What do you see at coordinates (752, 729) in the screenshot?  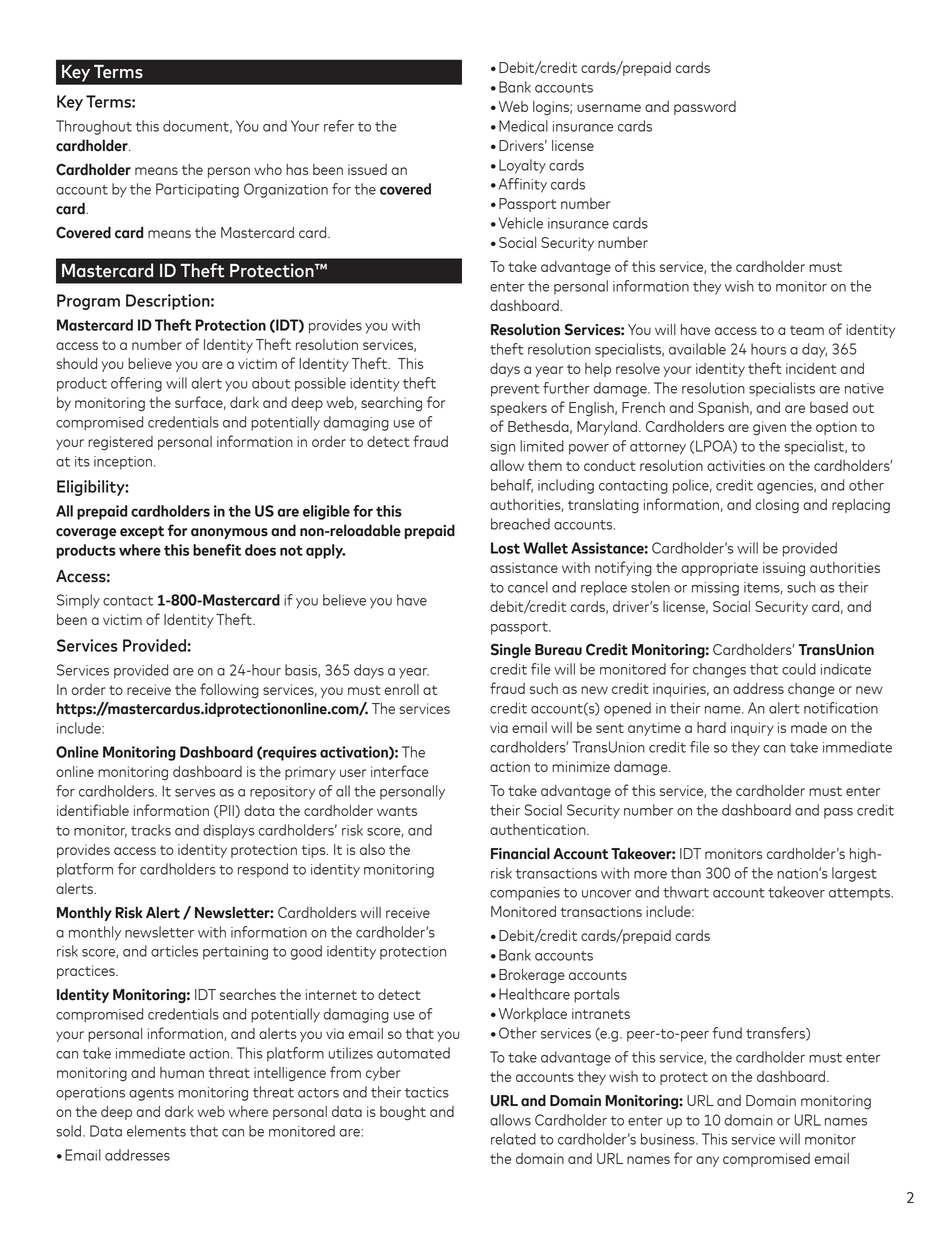 I see `inquiry` at bounding box center [752, 729].
